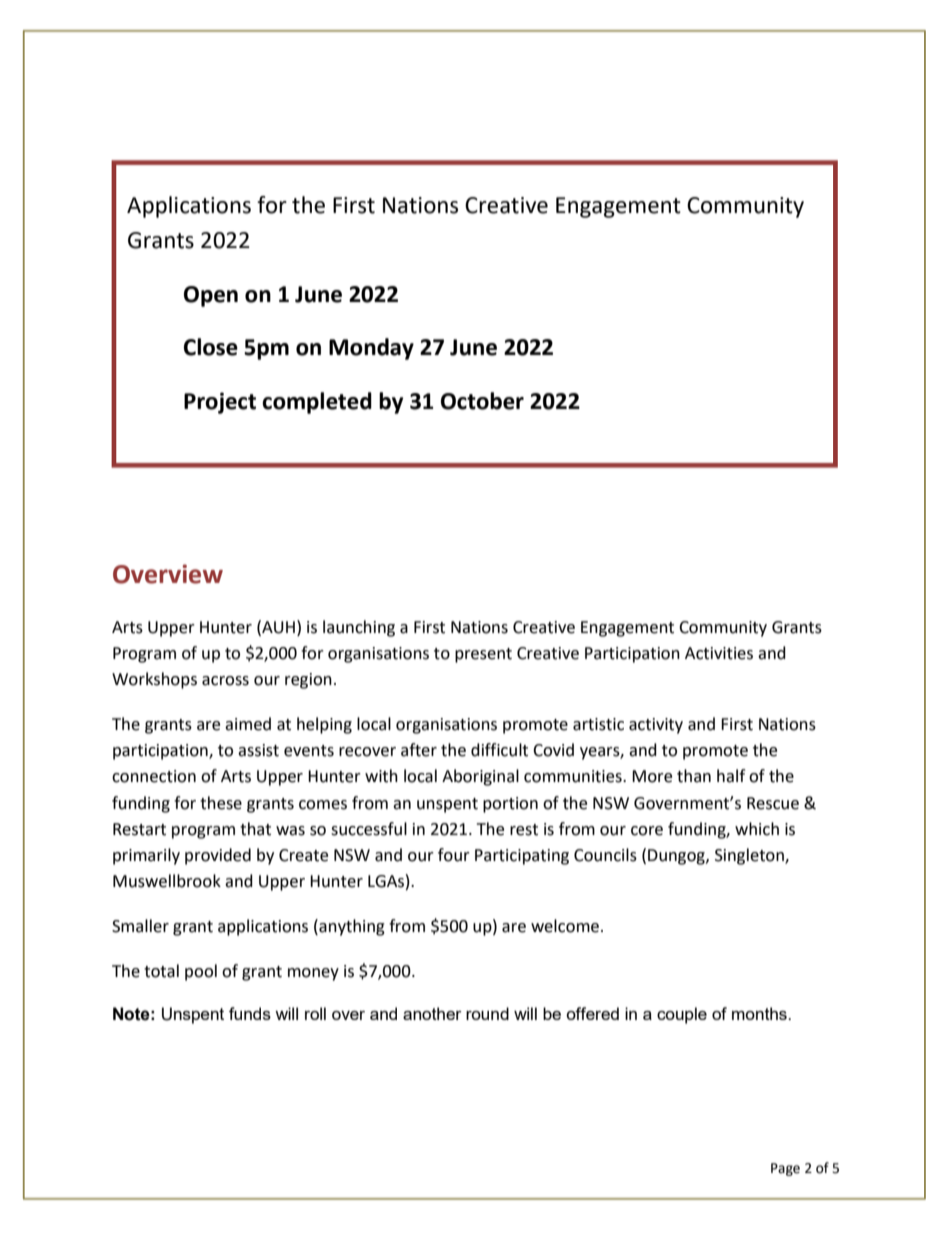  Describe the element at coordinates (719, 653) in the page. I see `Activities` at that location.
